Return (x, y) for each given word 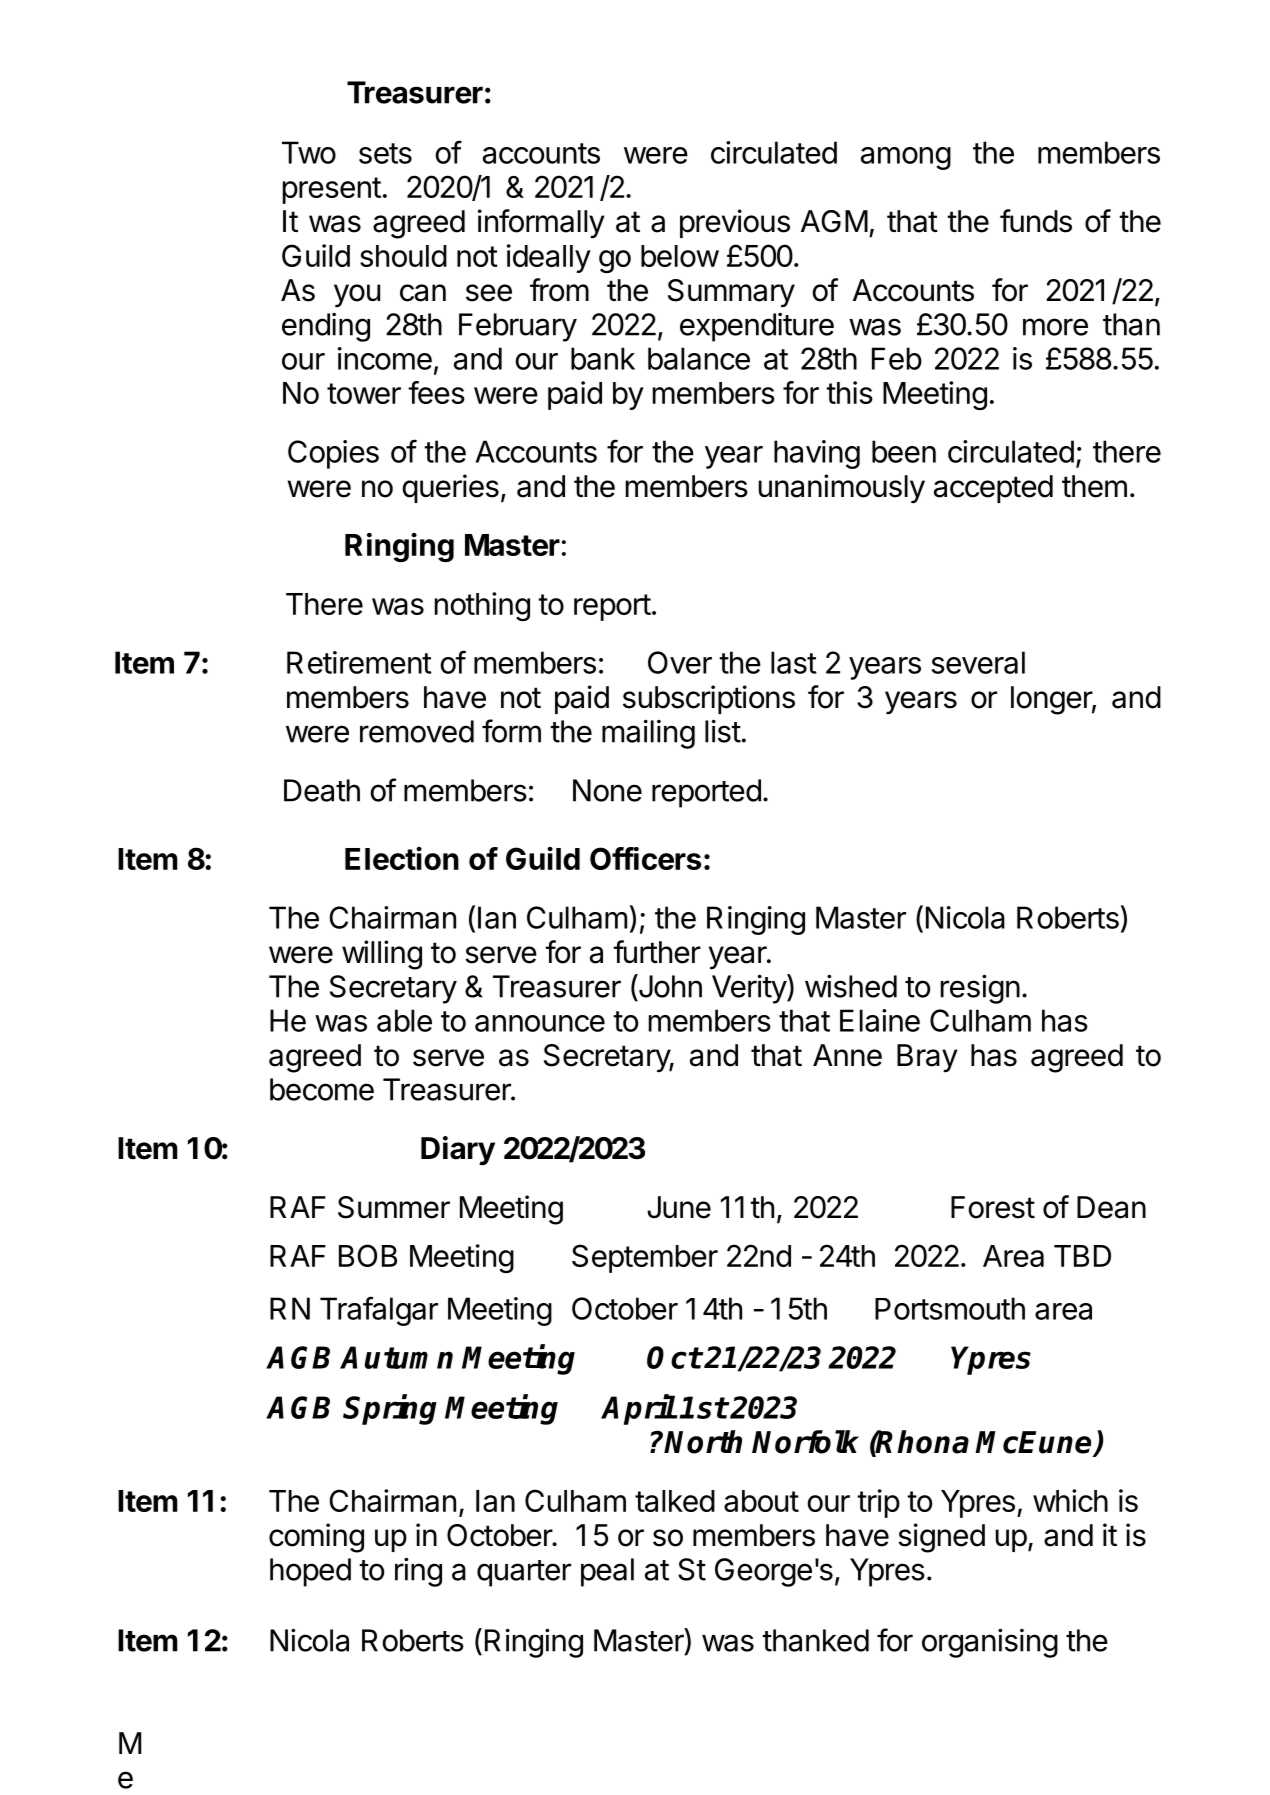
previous (735, 223)
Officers (645, 858)
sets (385, 153)
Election (402, 858)
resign (980, 989)
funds (1036, 221)
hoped (310, 1572)
